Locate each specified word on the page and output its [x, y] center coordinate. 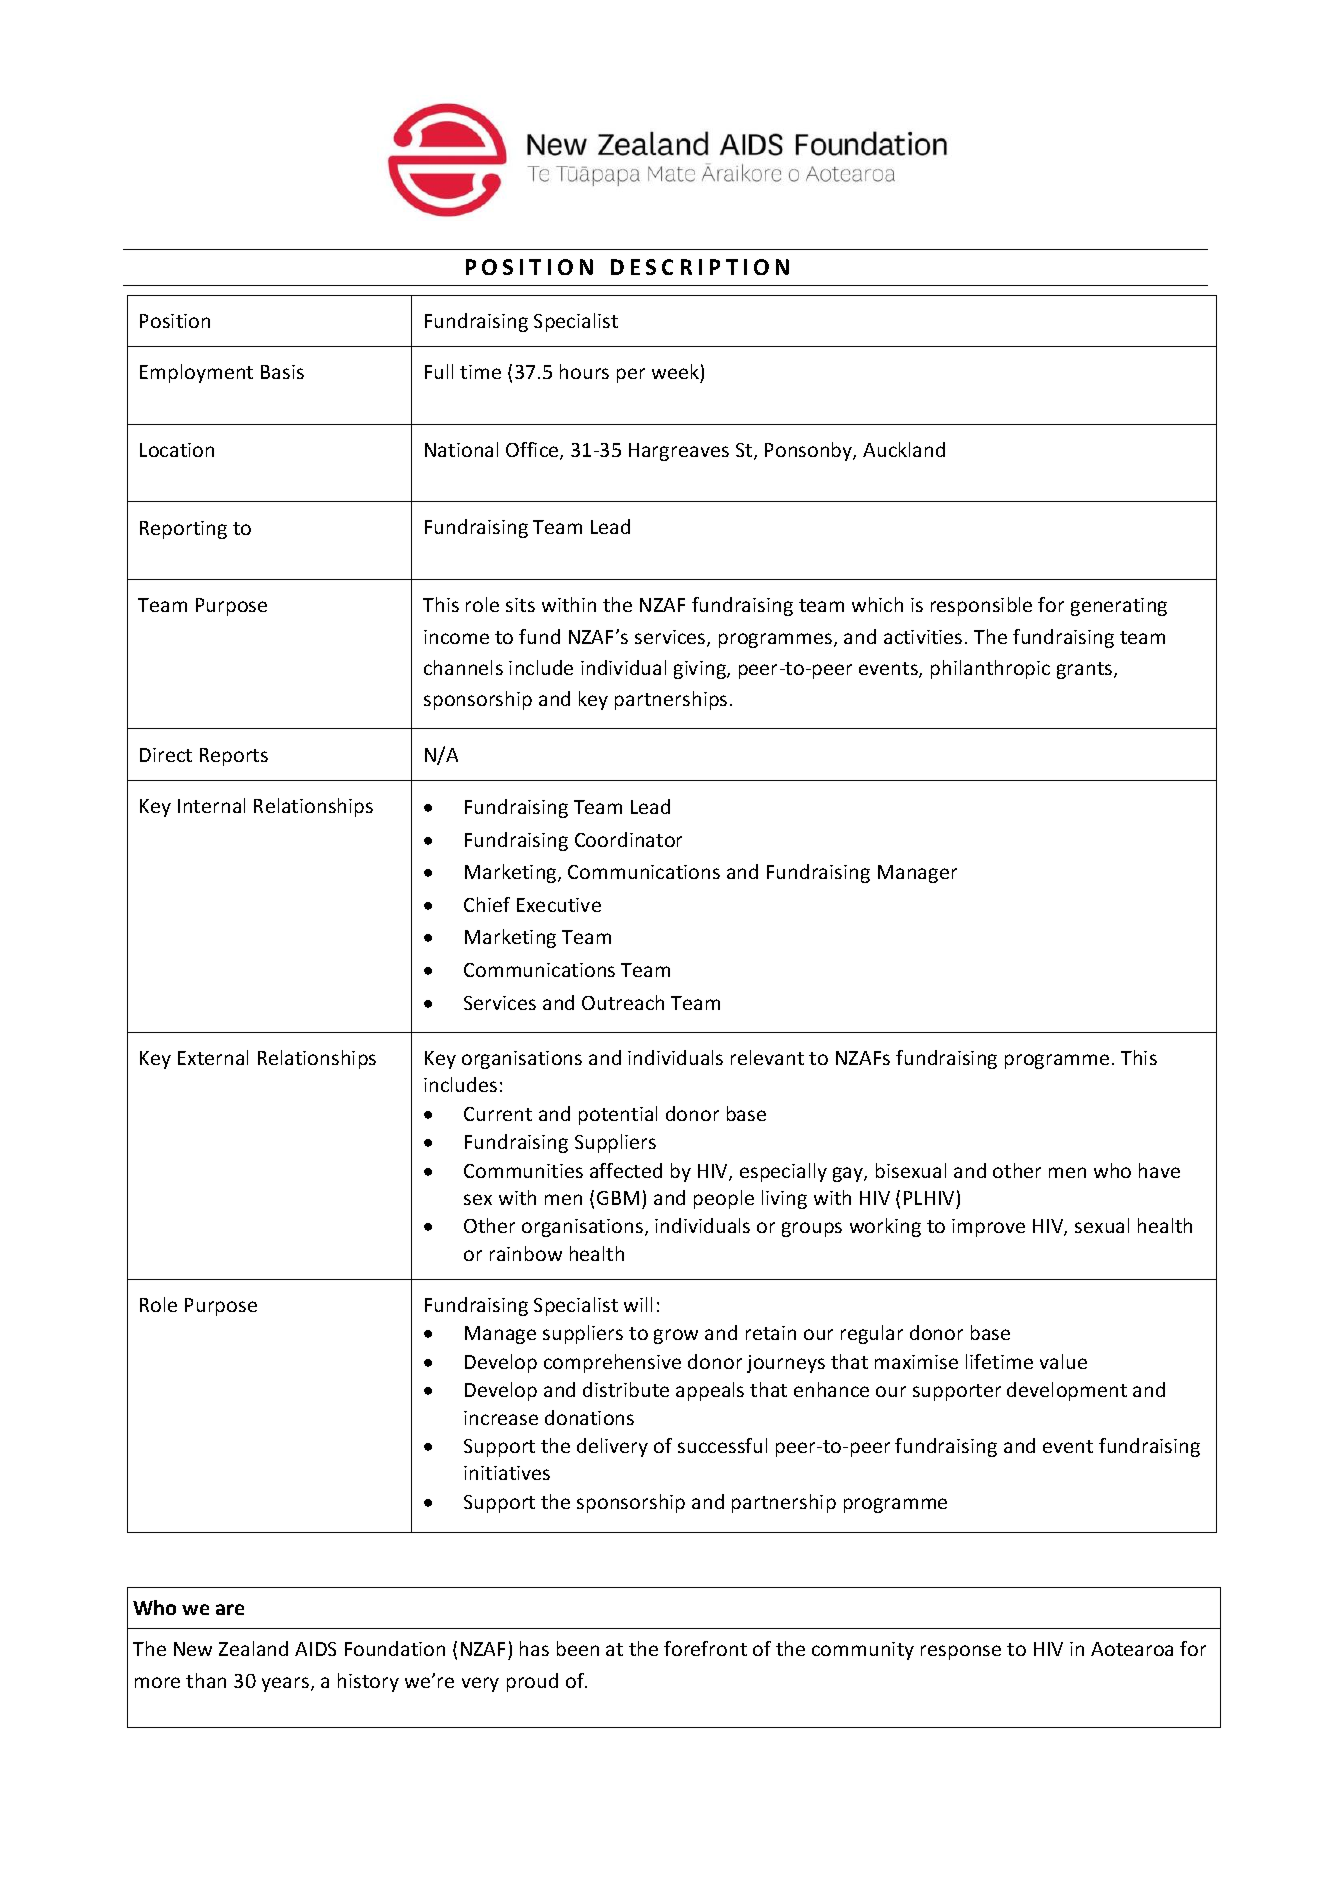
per [631, 375]
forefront [705, 1648]
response [961, 1652]
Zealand [253, 1648]
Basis [282, 372]
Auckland [904, 449]
